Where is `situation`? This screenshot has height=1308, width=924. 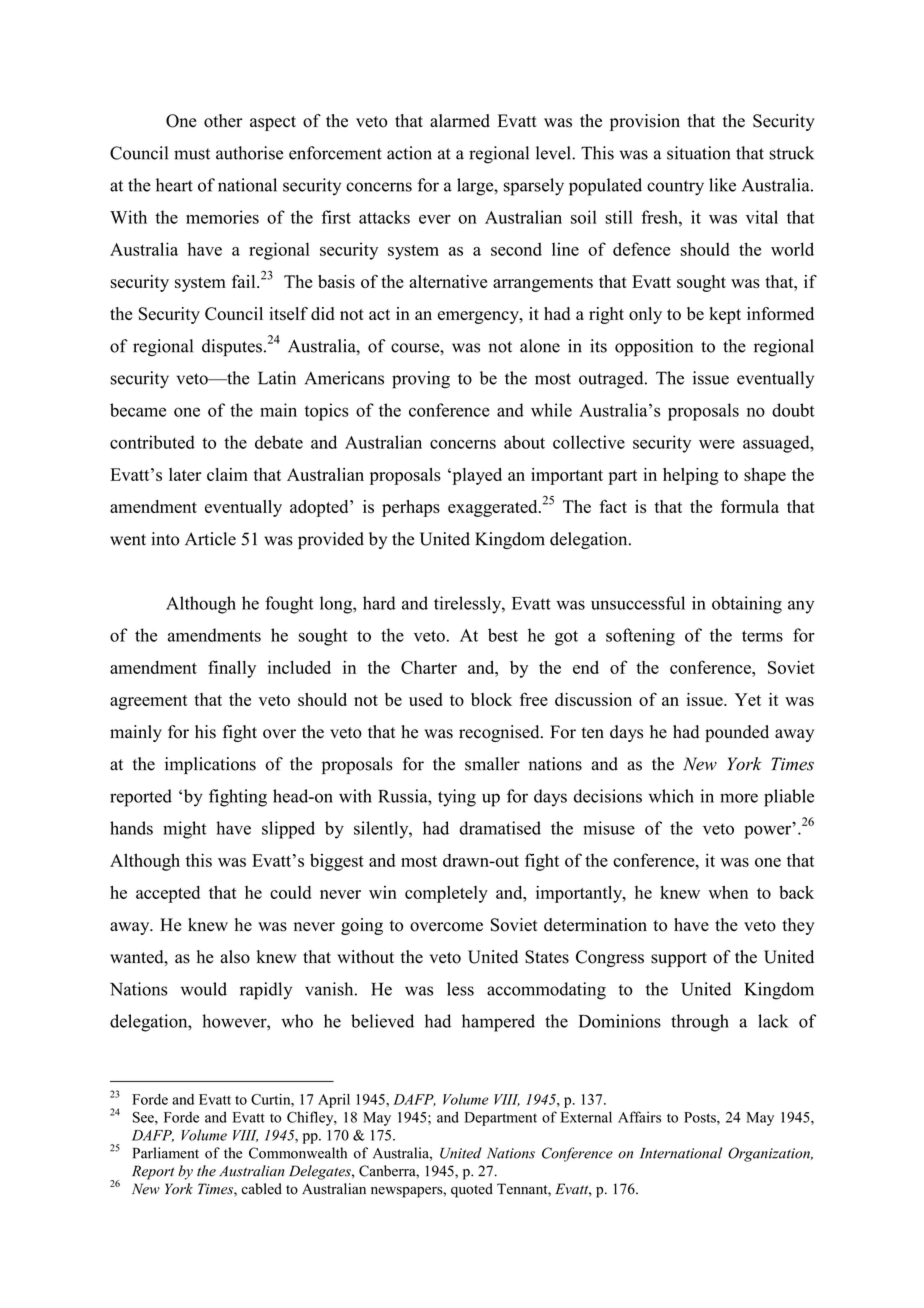
situation is located at coordinates (698, 153).
